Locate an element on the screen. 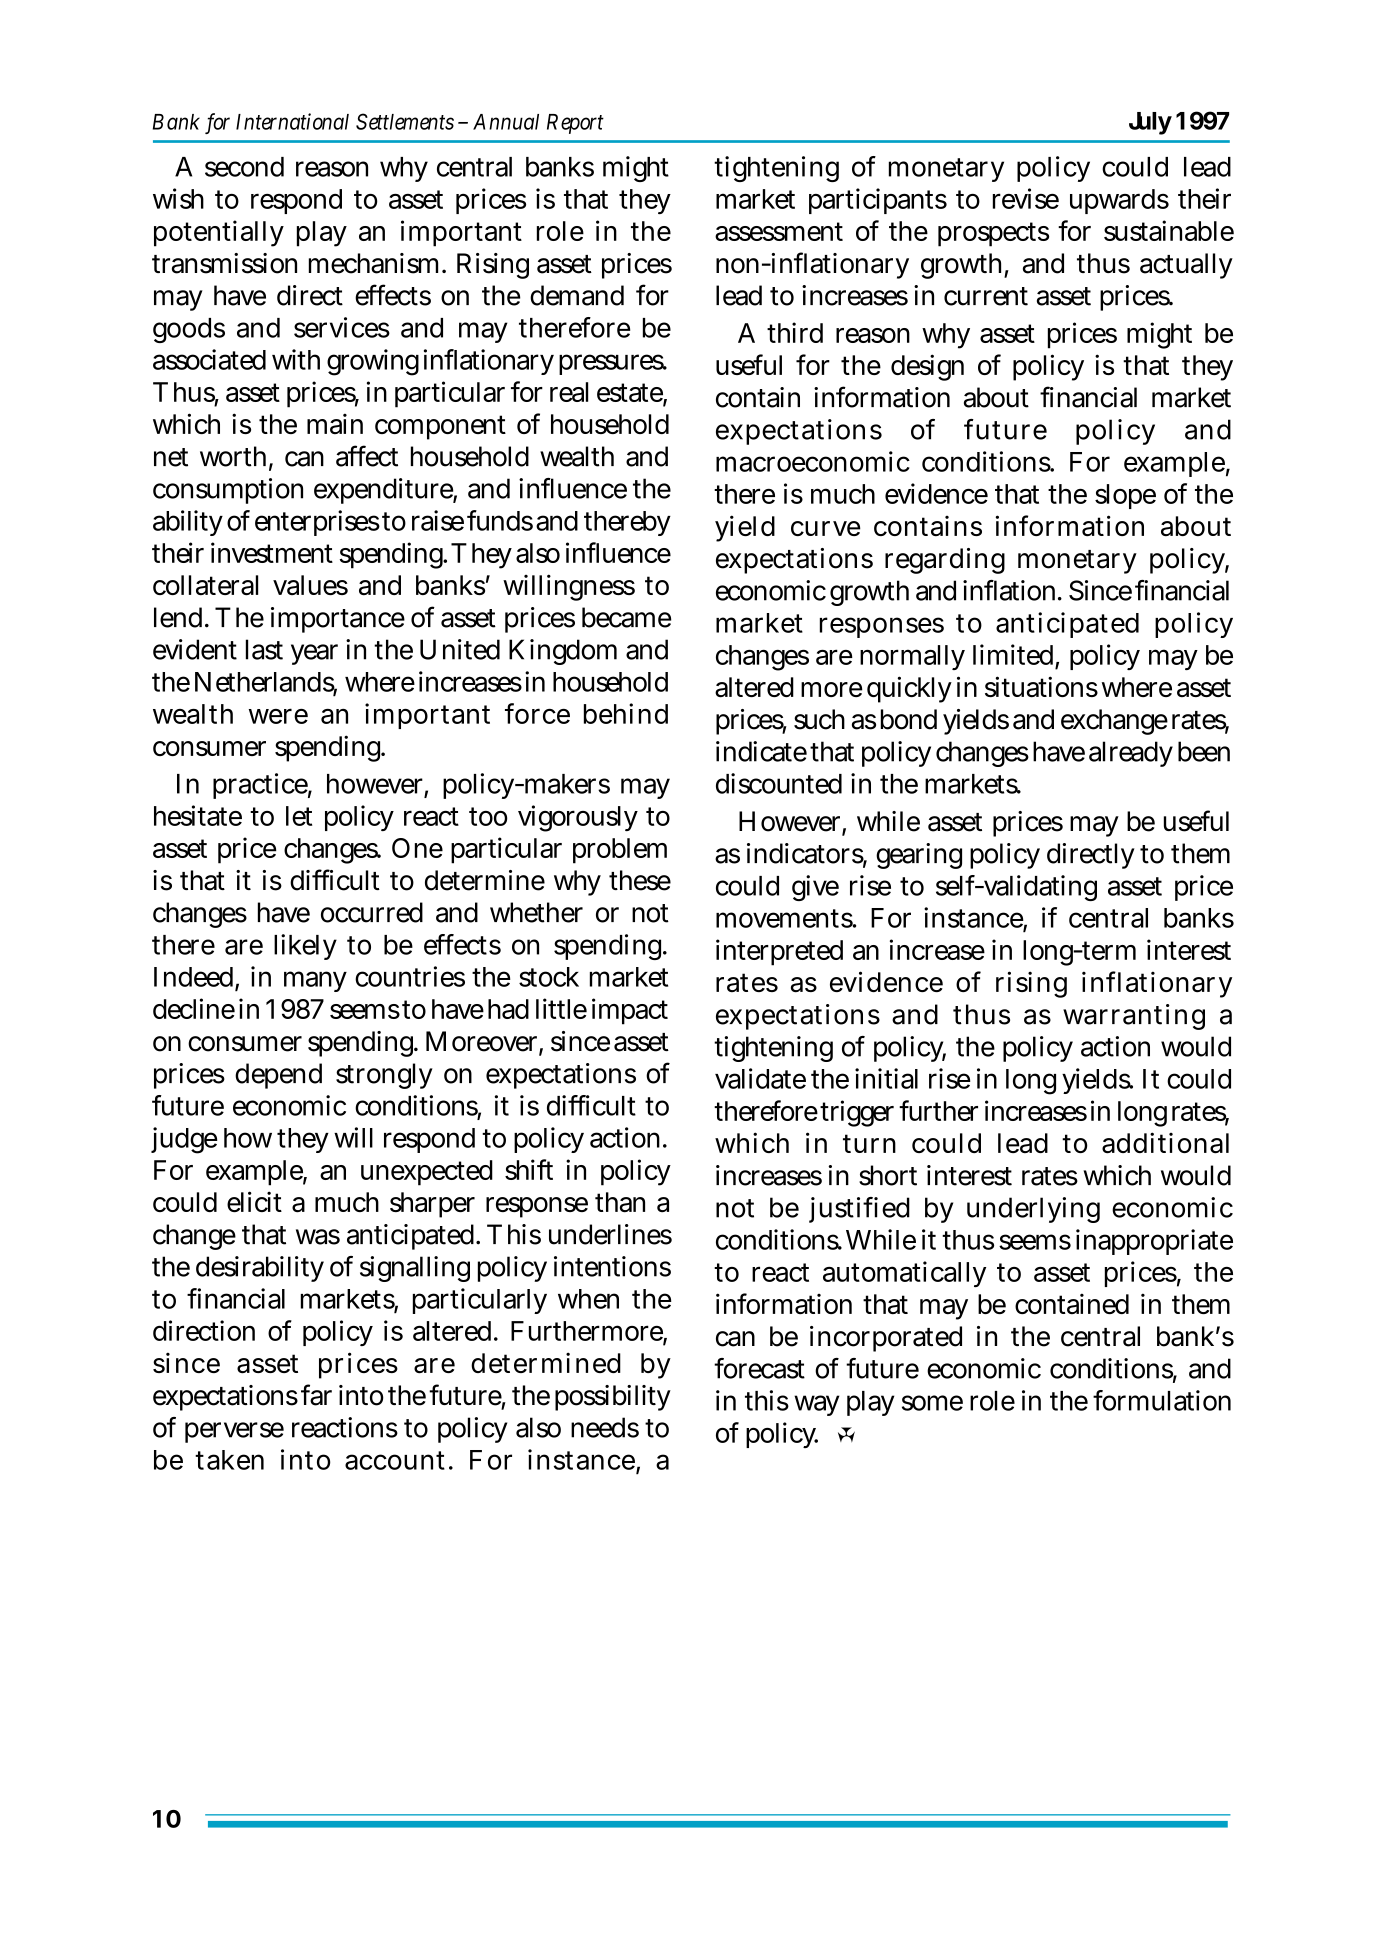  than is located at coordinates (620, 1202).
